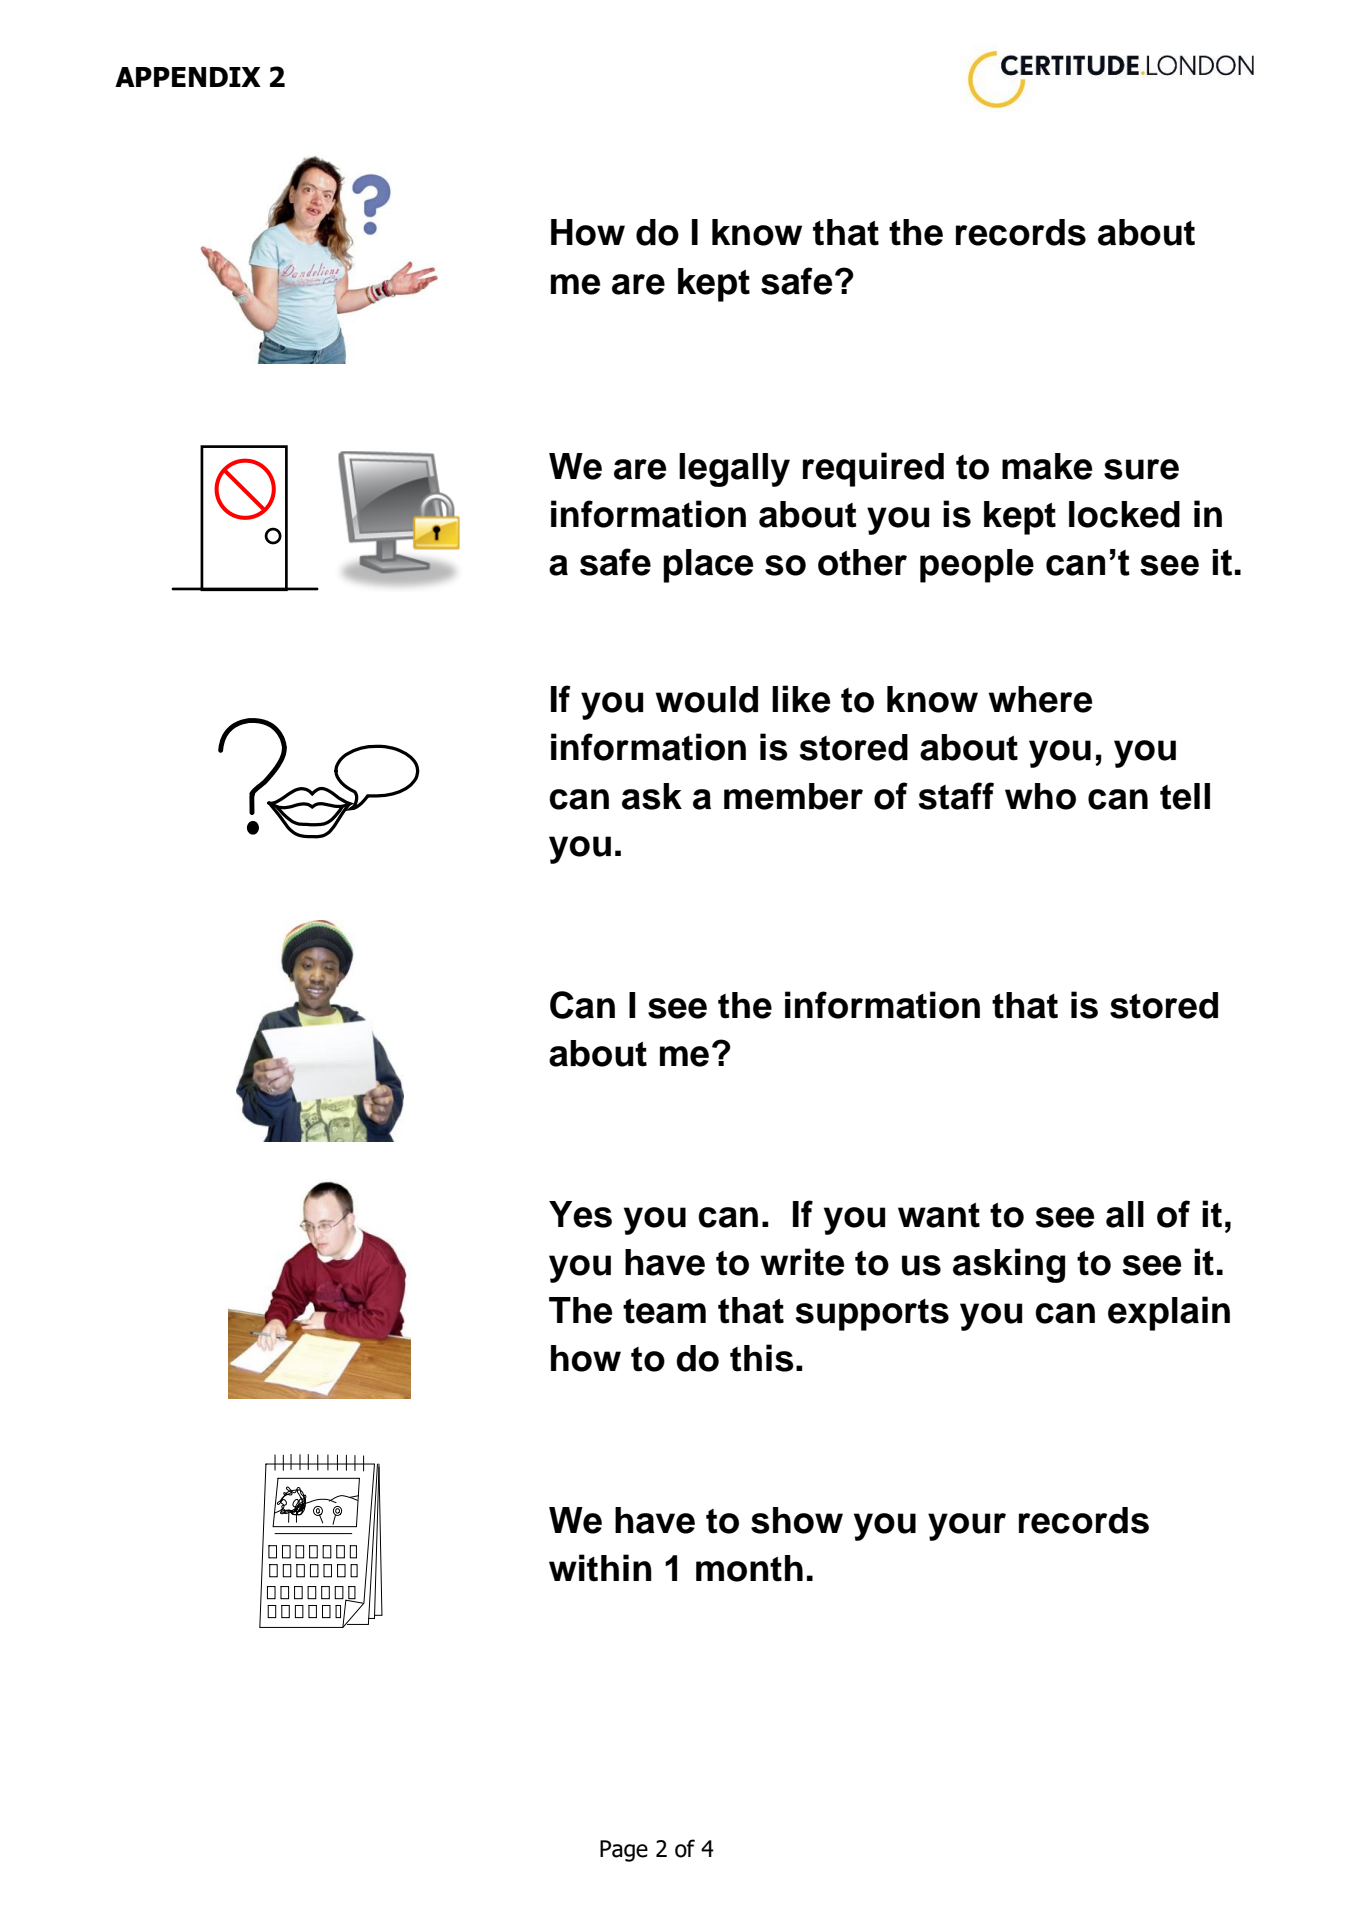 The width and height of the screenshot is (1351, 1911). What do you see at coordinates (580, 1214) in the screenshot?
I see `Yes` at bounding box center [580, 1214].
